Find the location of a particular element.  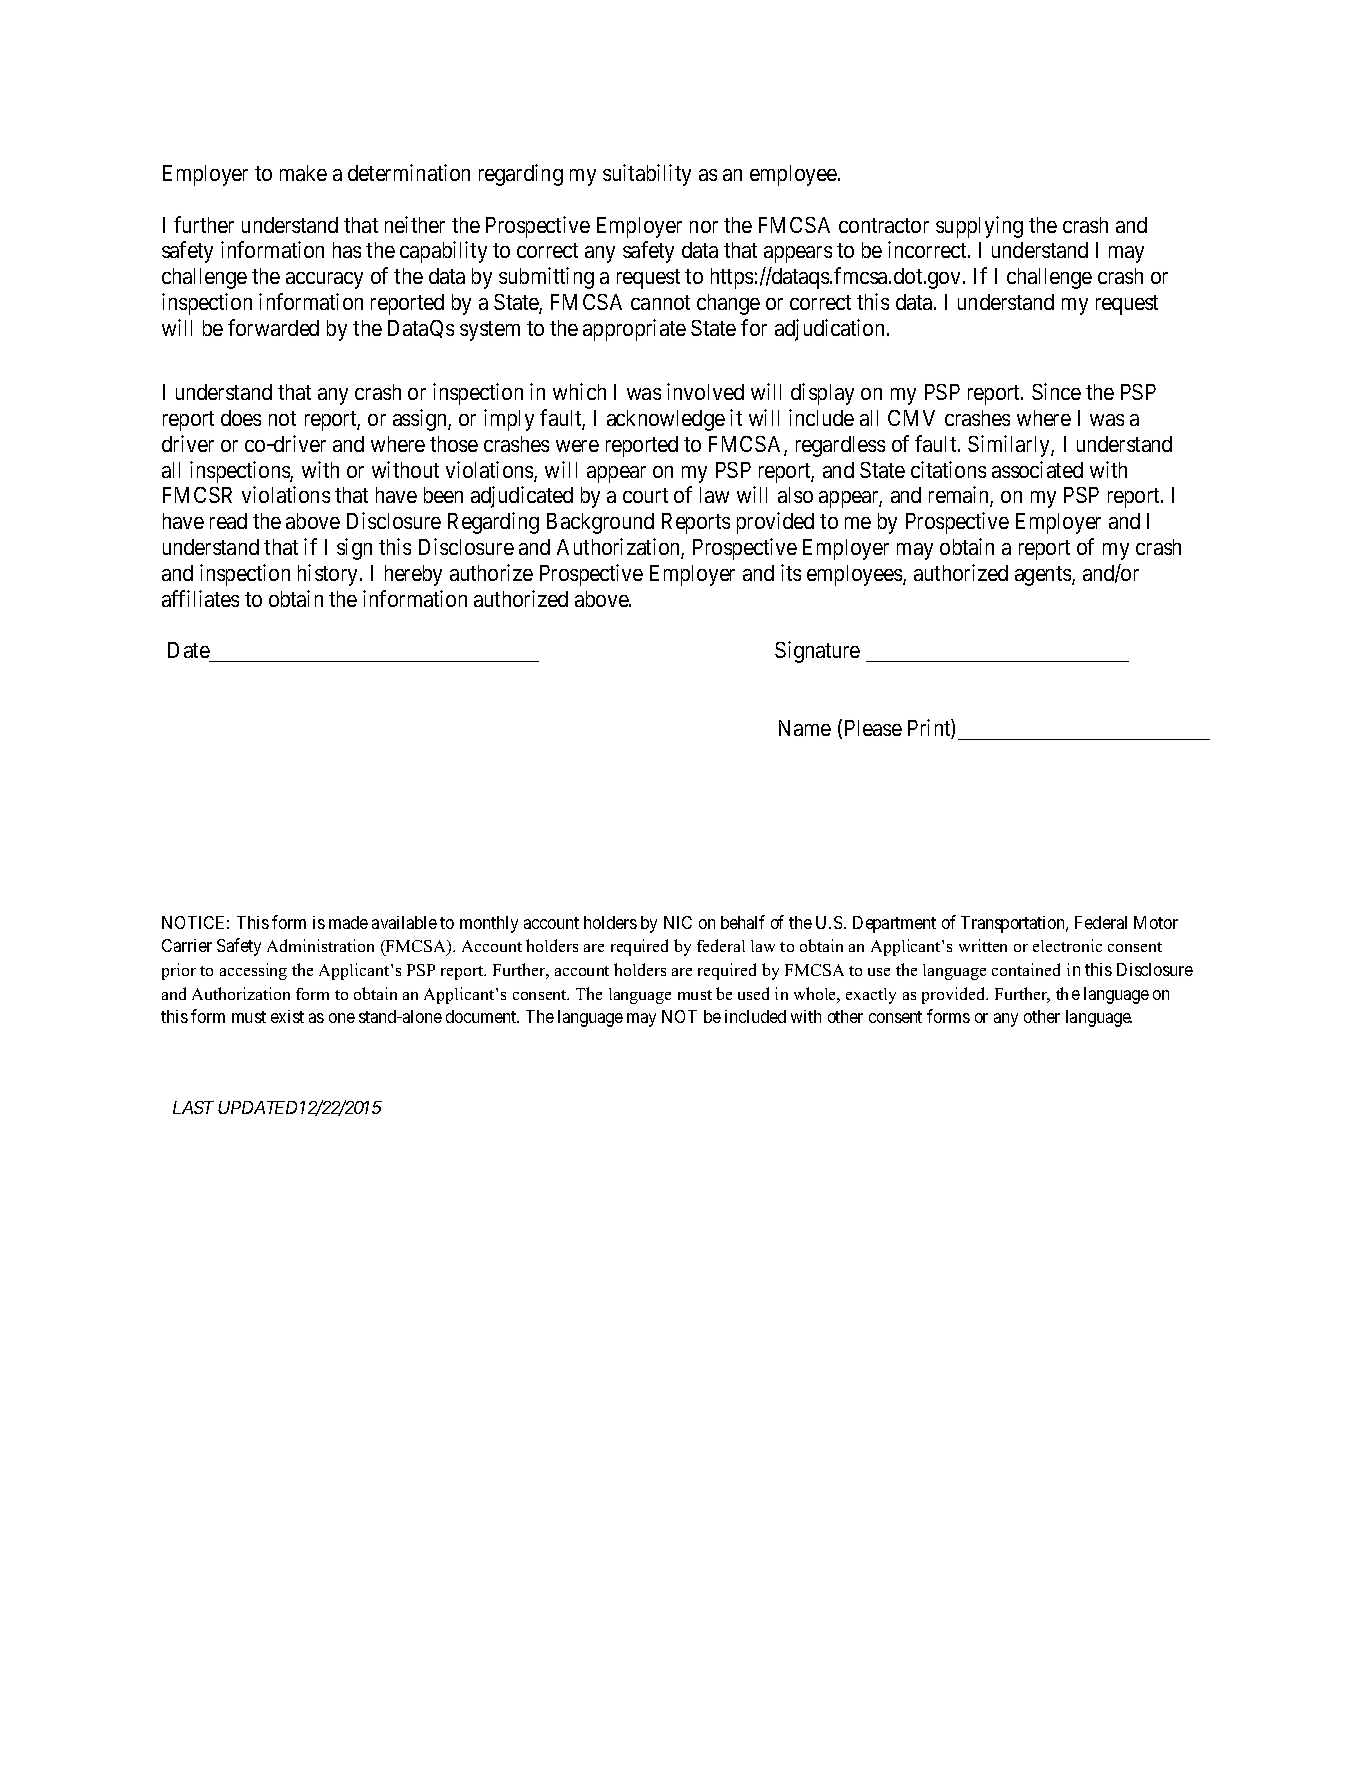

behalf is located at coordinates (743, 922).
